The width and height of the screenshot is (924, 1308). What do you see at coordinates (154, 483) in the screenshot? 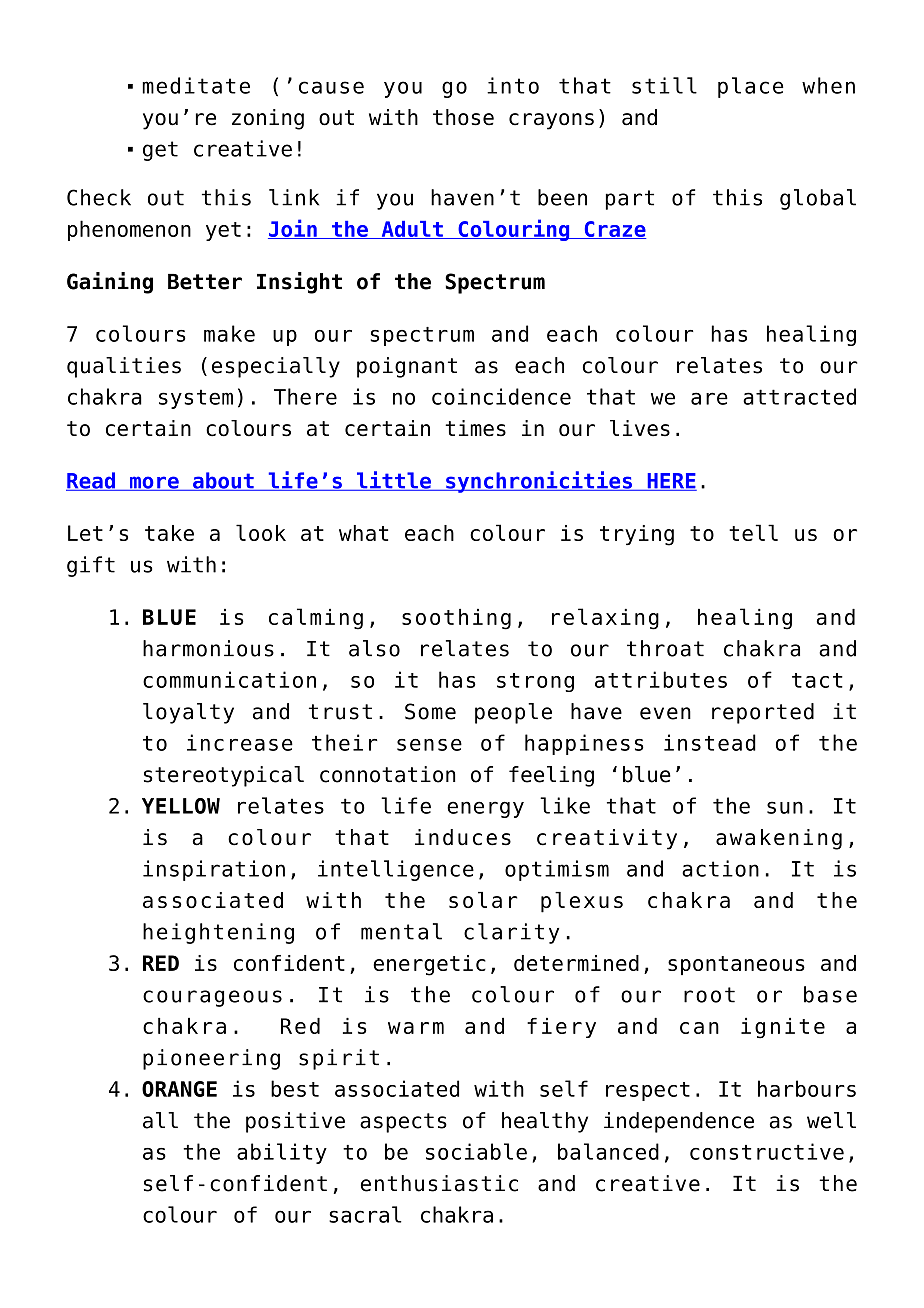
I see `more` at bounding box center [154, 483].
